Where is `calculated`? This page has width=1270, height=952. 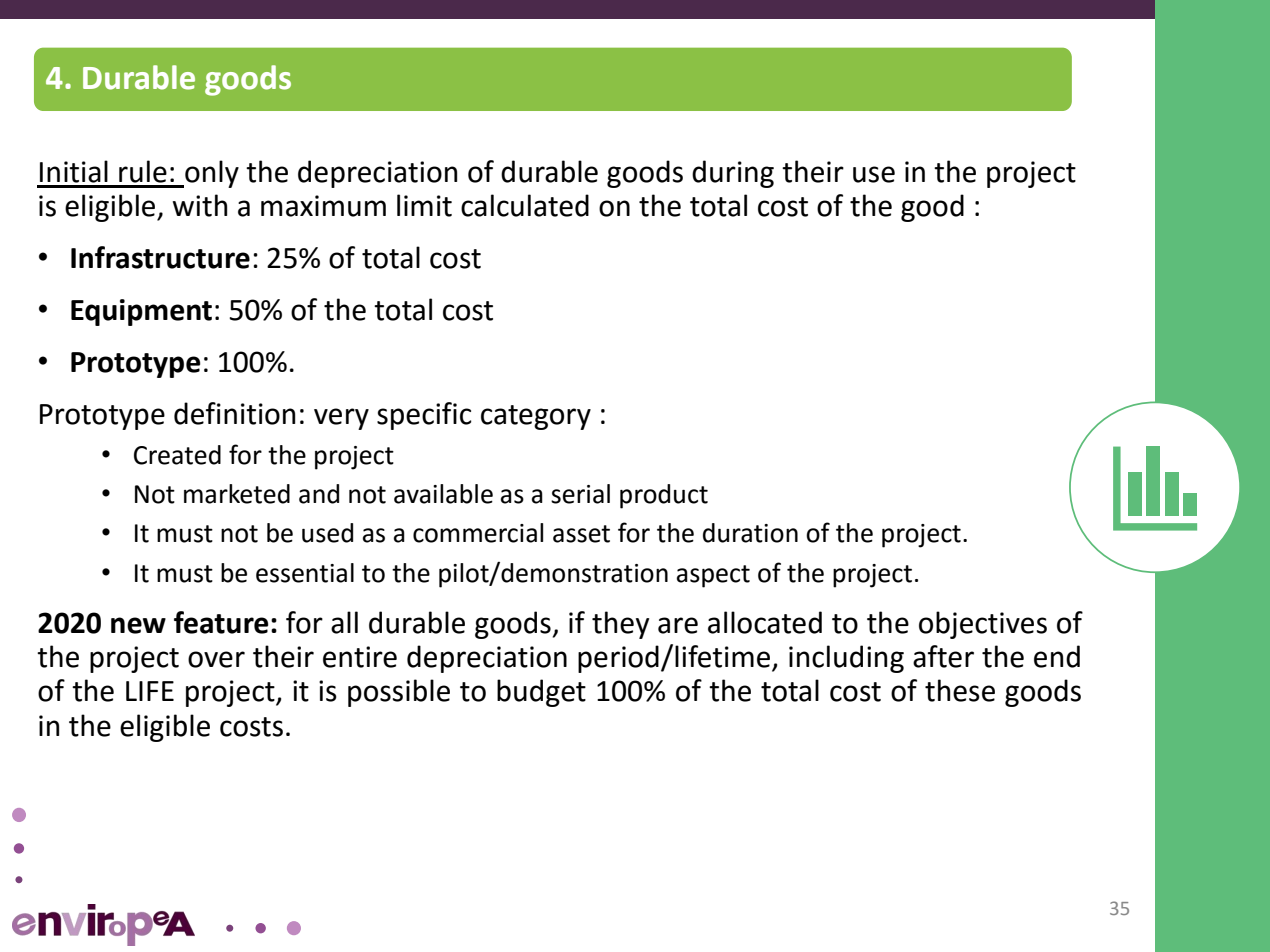 calculated is located at coordinates (525, 205).
